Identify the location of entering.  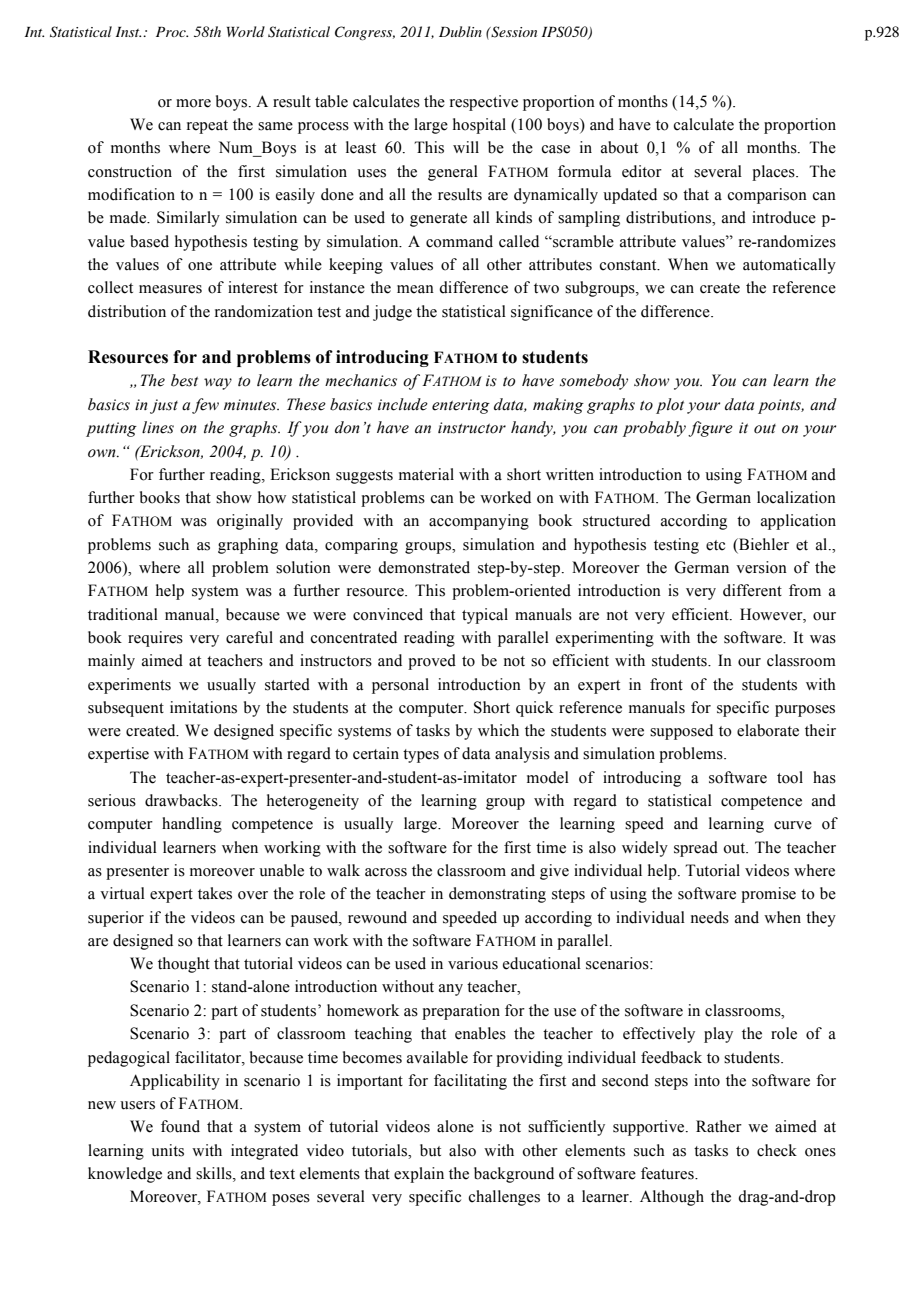
(461, 406).
